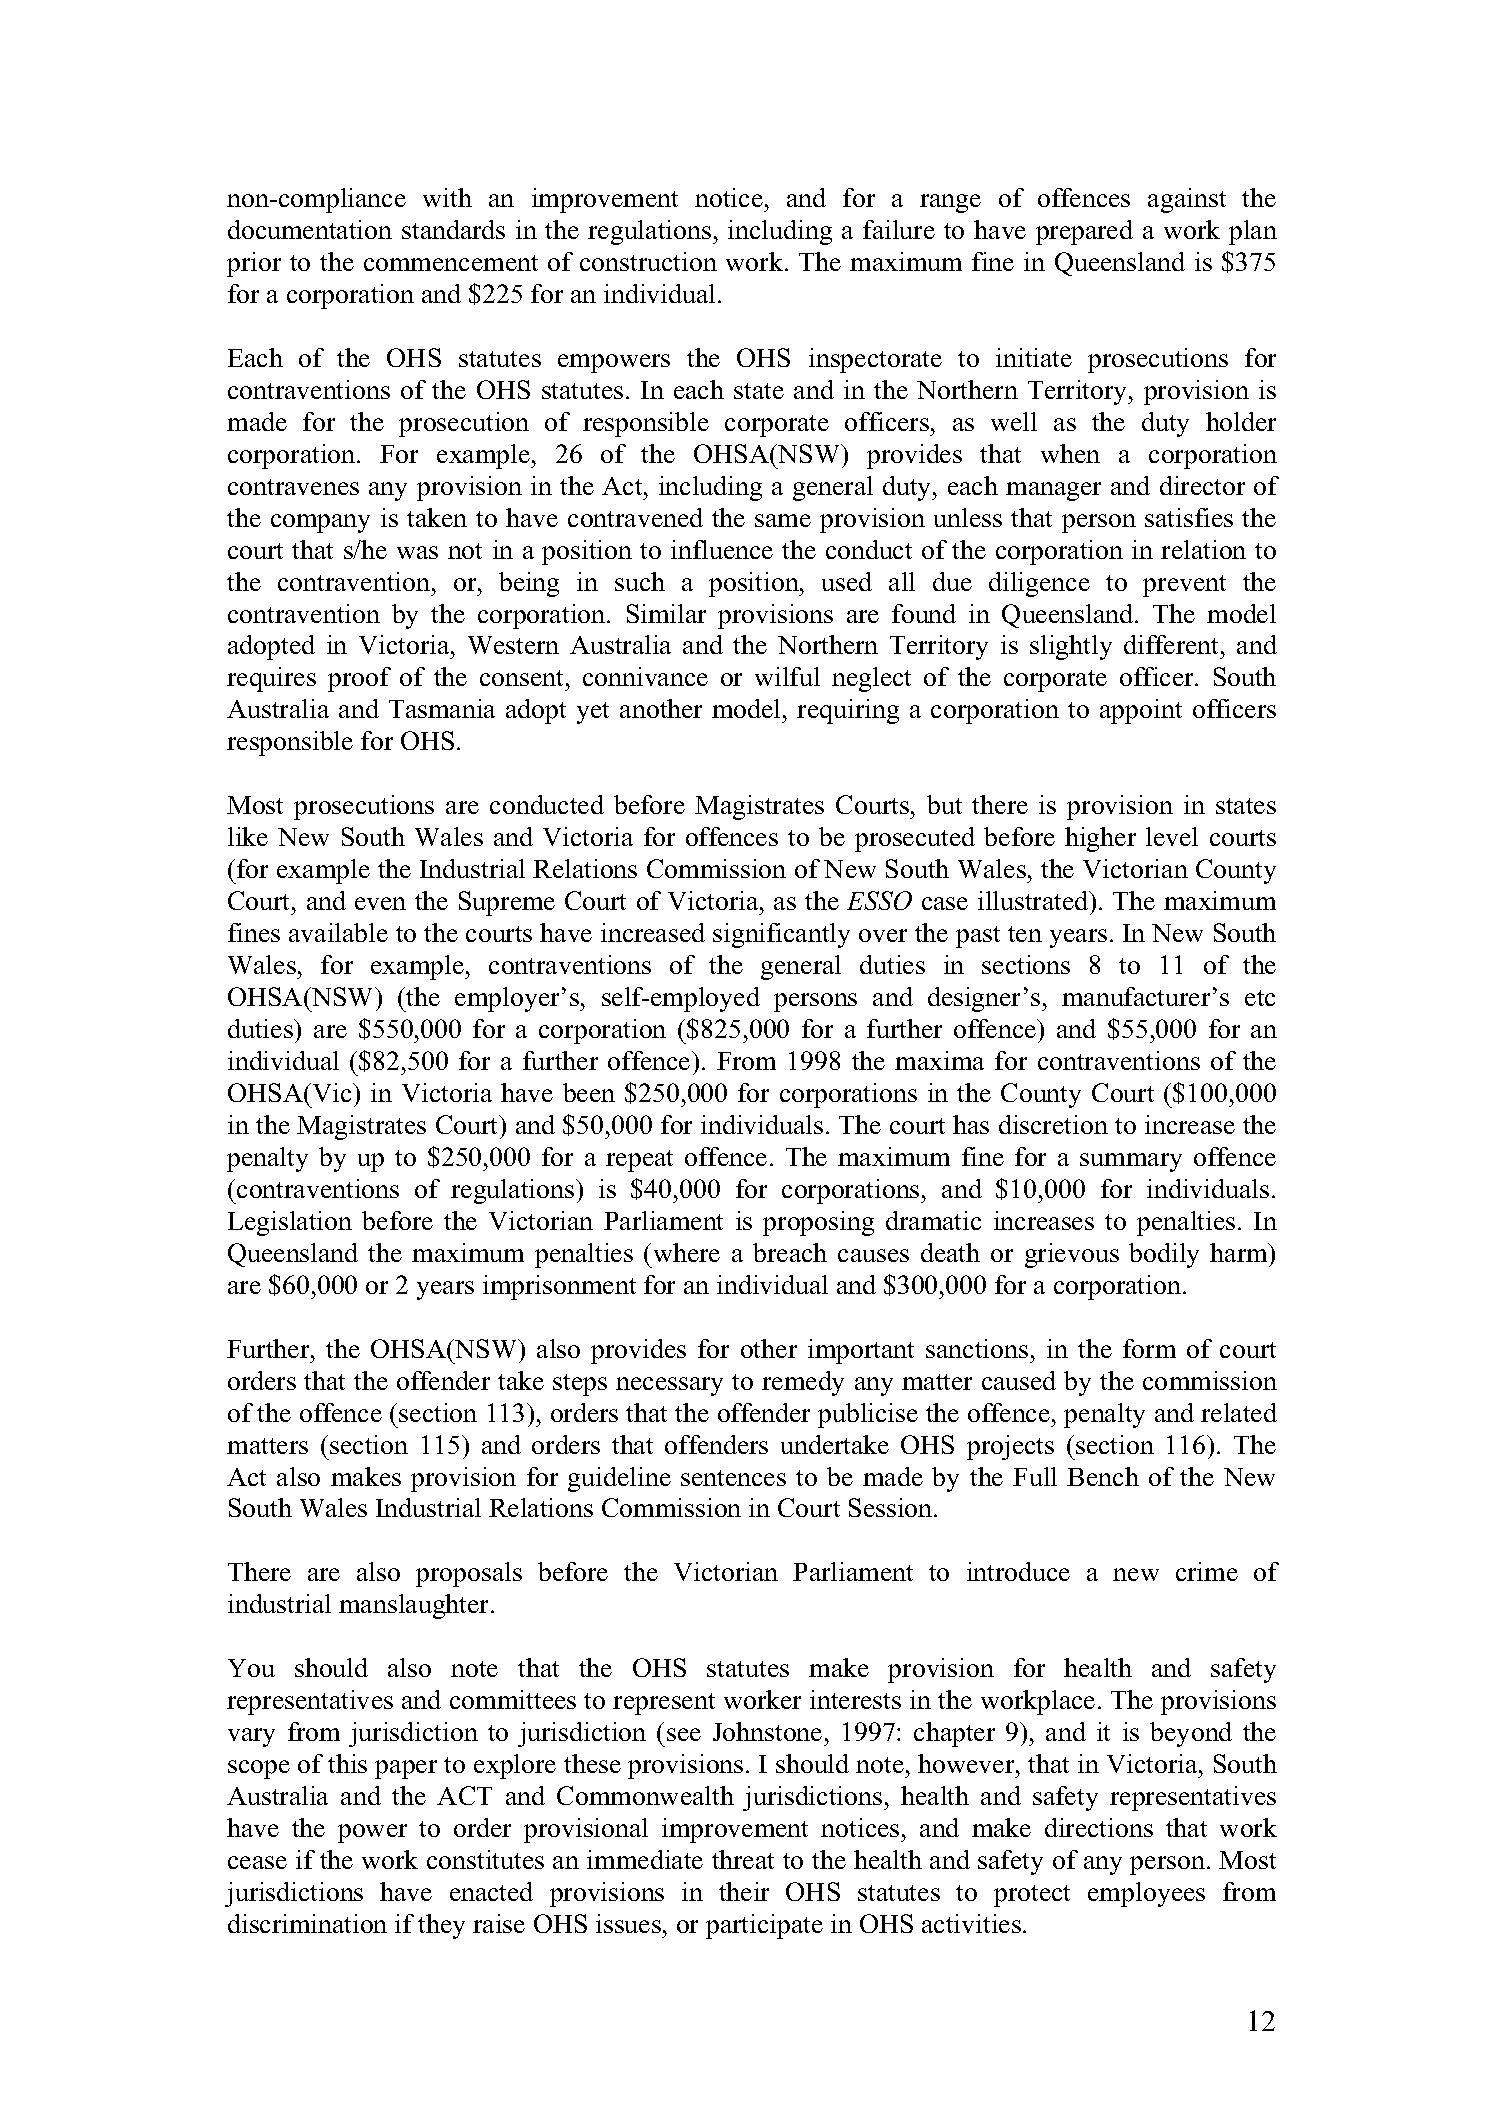 This image has width=1504, height=2128. What do you see at coordinates (1189, 517) in the image?
I see `satisfies` at bounding box center [1189, 517].
